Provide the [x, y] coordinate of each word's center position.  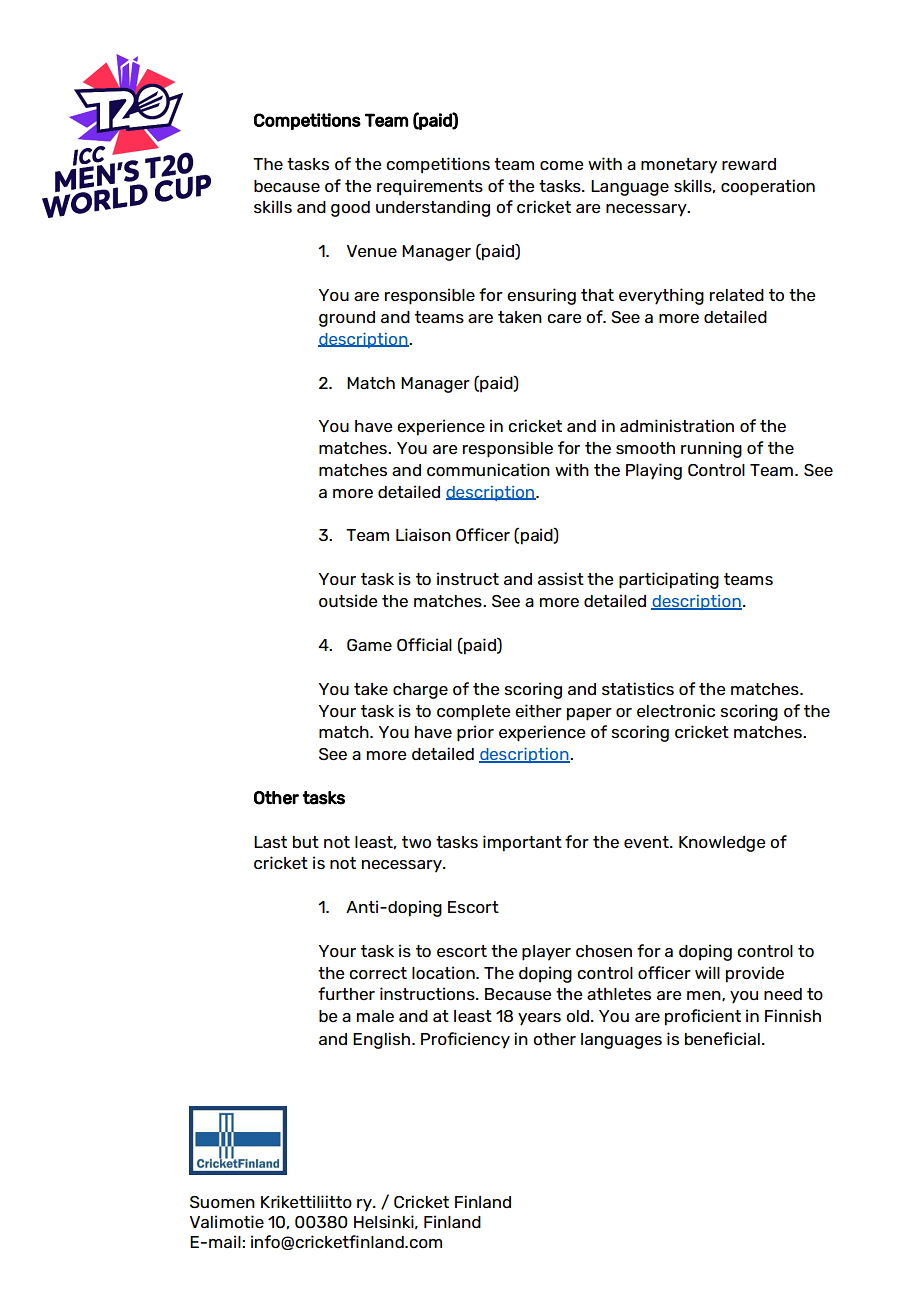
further [346, 993]
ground [347, 319]
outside [348, 600]
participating [669, 580]
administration [677, 425]
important [522, 843]
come [562, 165]
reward [749, 164]
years [539, 1019]
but [306, 842]
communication [488, 469]
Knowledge [722, 844]
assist [561, 578]
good [350, 209]
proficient [703, 1017]
